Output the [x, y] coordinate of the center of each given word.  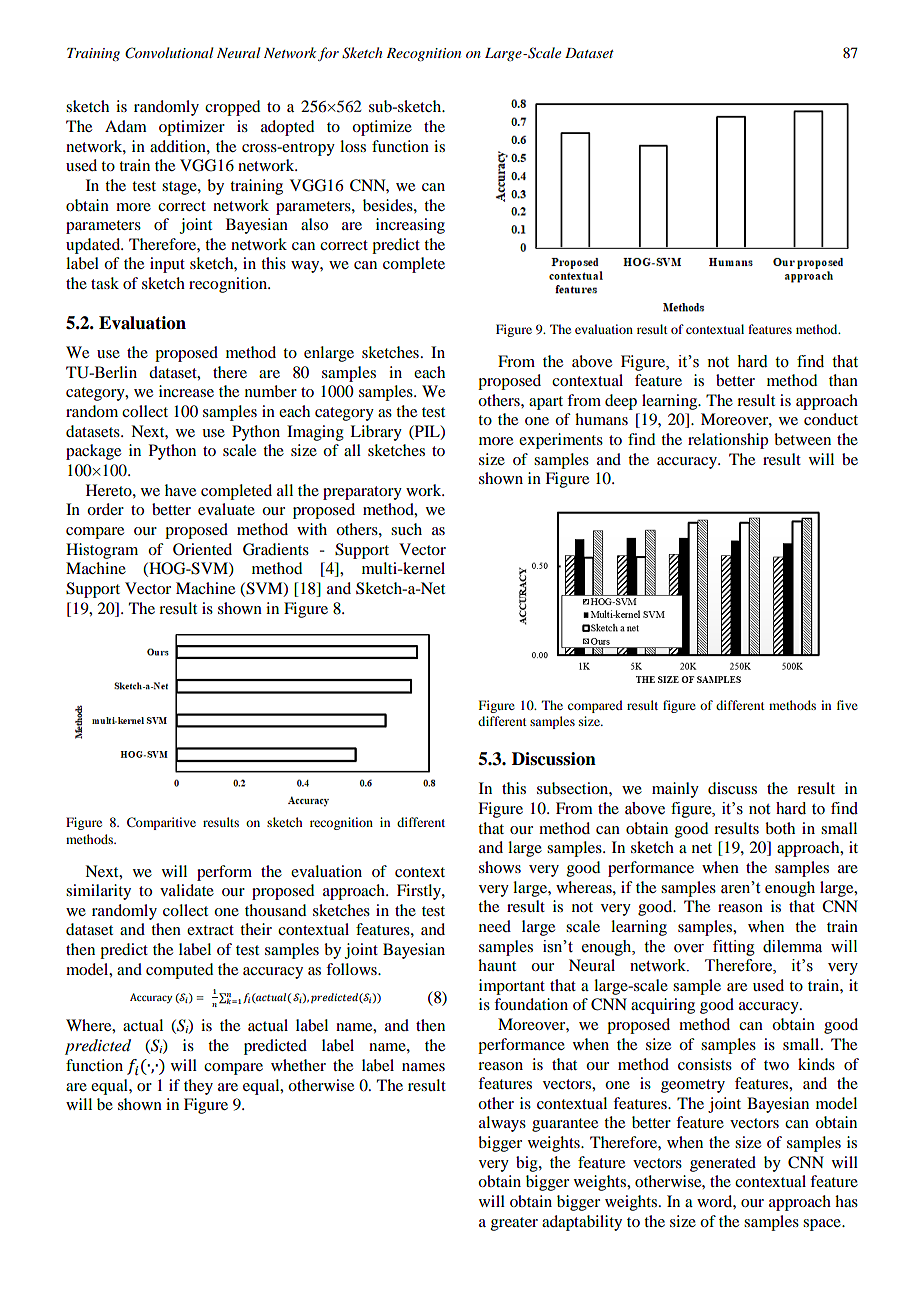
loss [353, 146]
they [198, 1087]
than [843, 380]
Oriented [202, 549]
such [406, 529]
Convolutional [169, 53]
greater [514, 1224]
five [847, 705]
